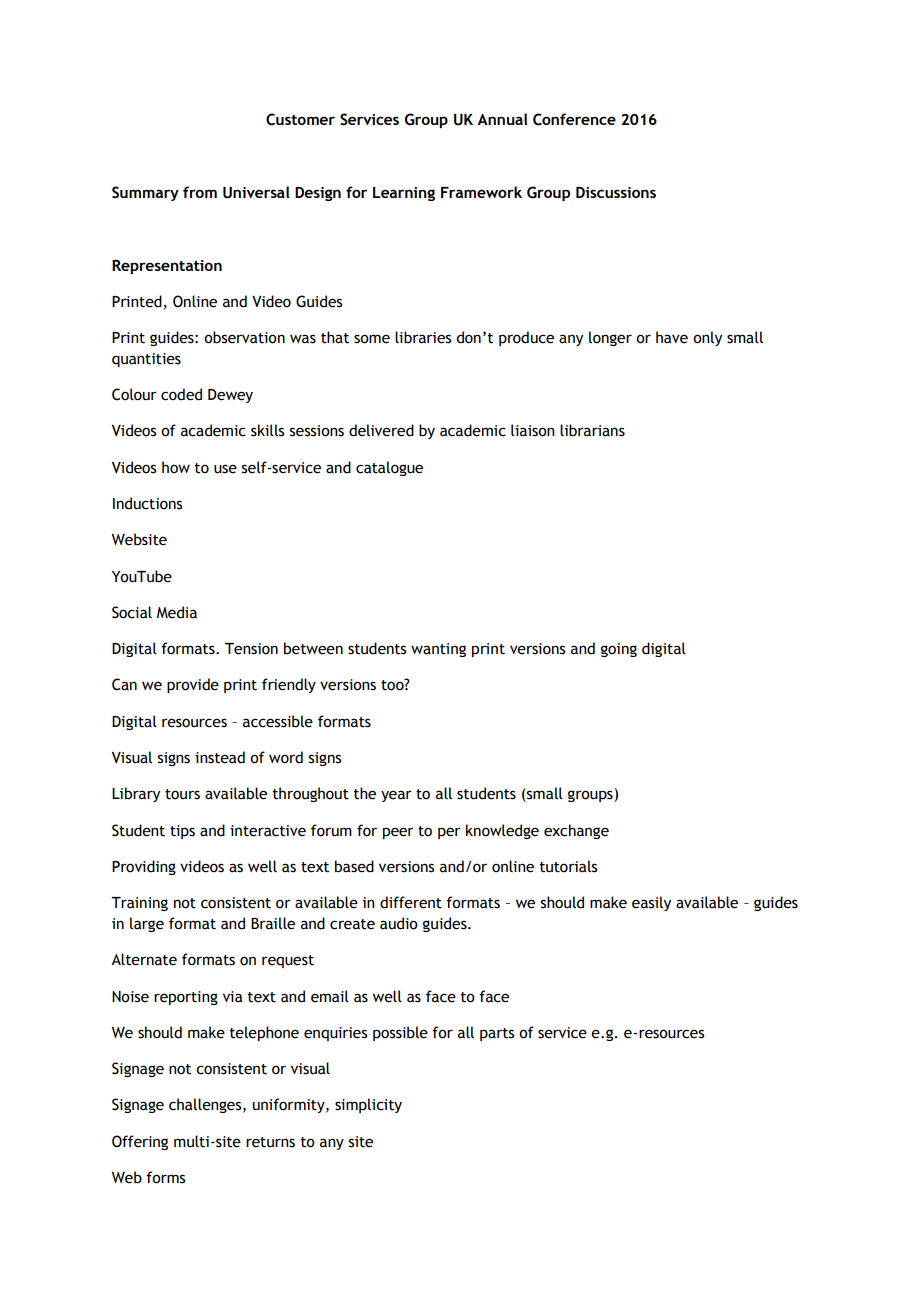  What do you see at coordinates (616, 192) in the page?
I see `Discussions` at bounding box center [616, 192].
